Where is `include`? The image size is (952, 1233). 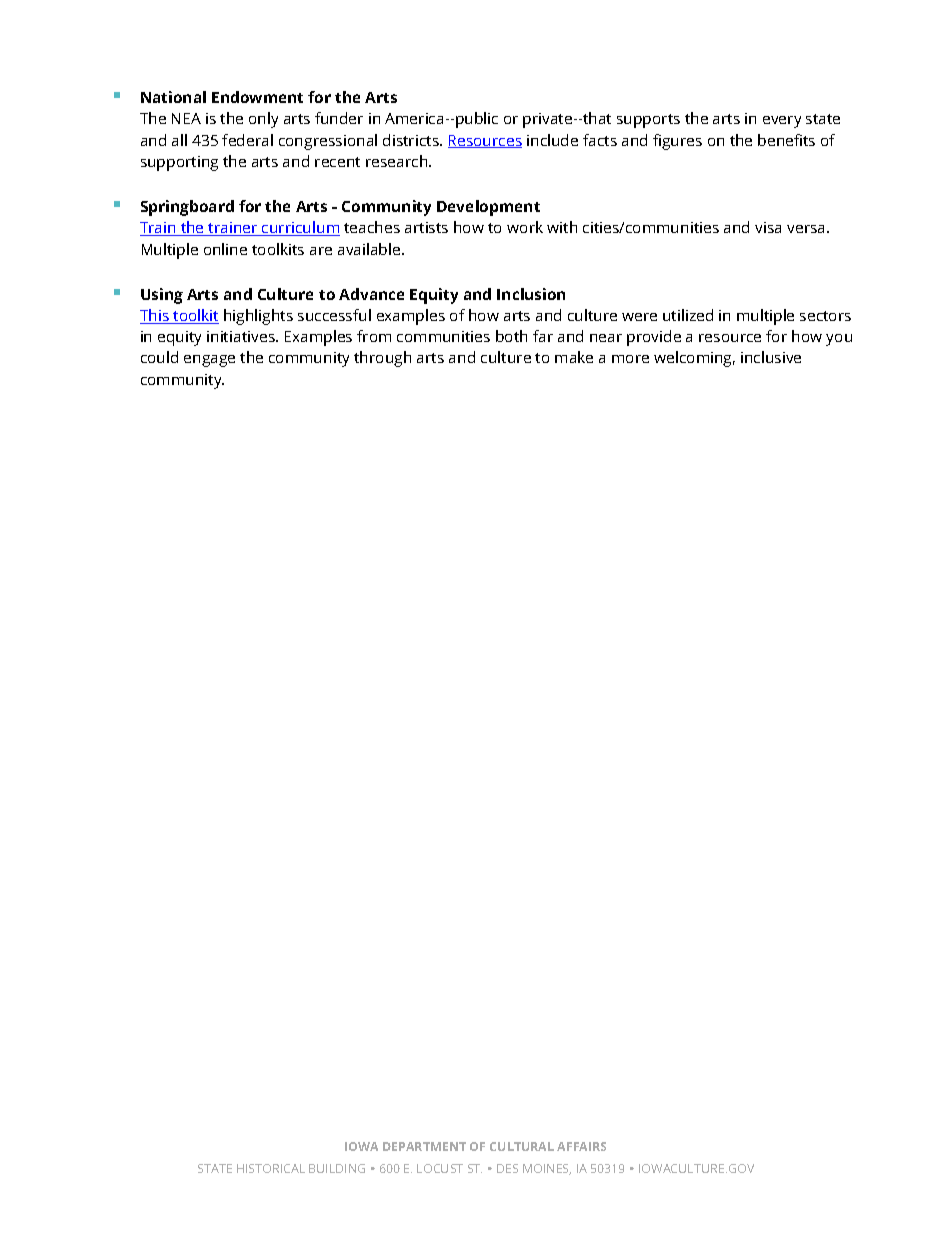
include is located at coordinates (552, 140).
